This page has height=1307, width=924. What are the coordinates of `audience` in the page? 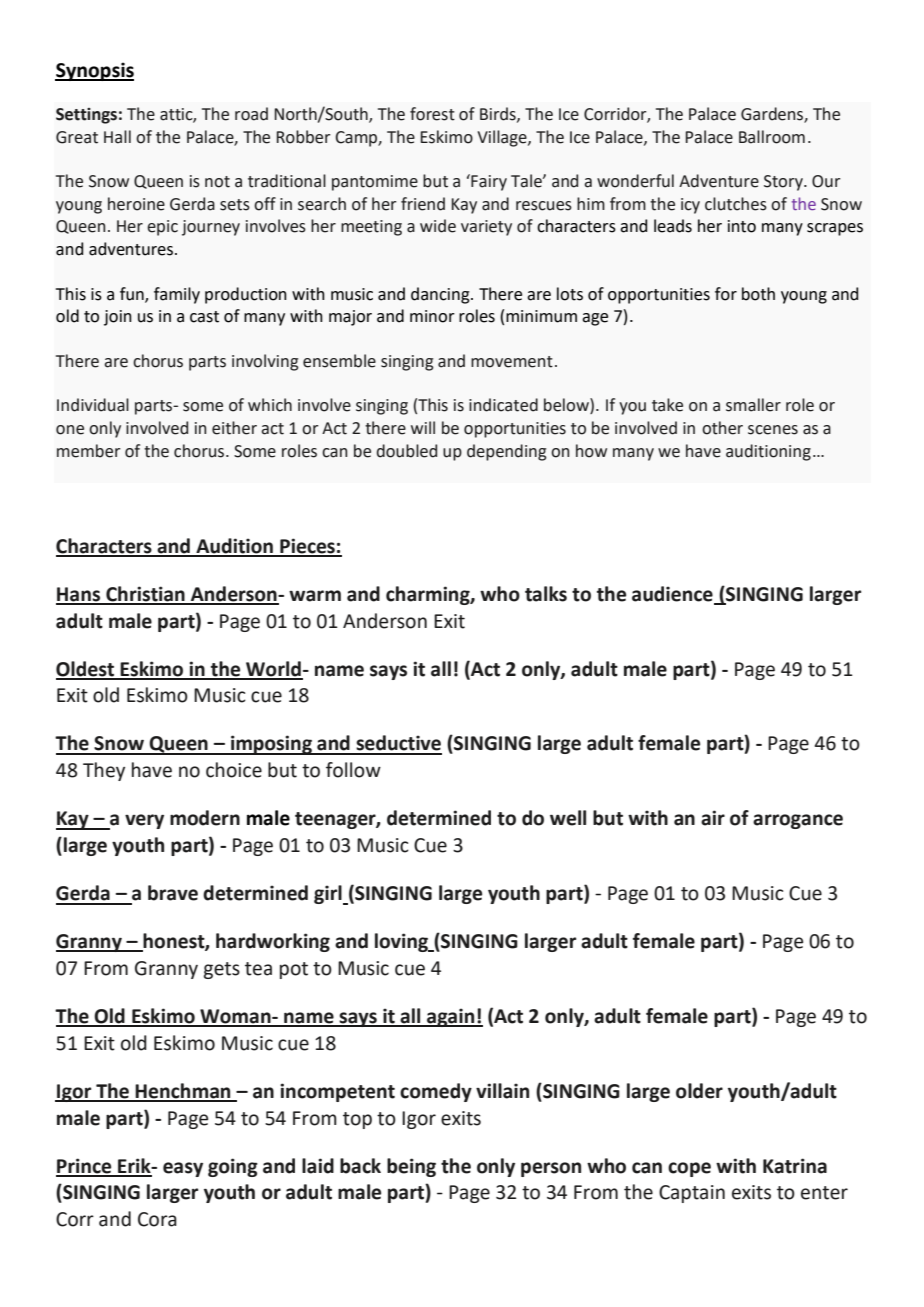 It's located at (672, 594).
